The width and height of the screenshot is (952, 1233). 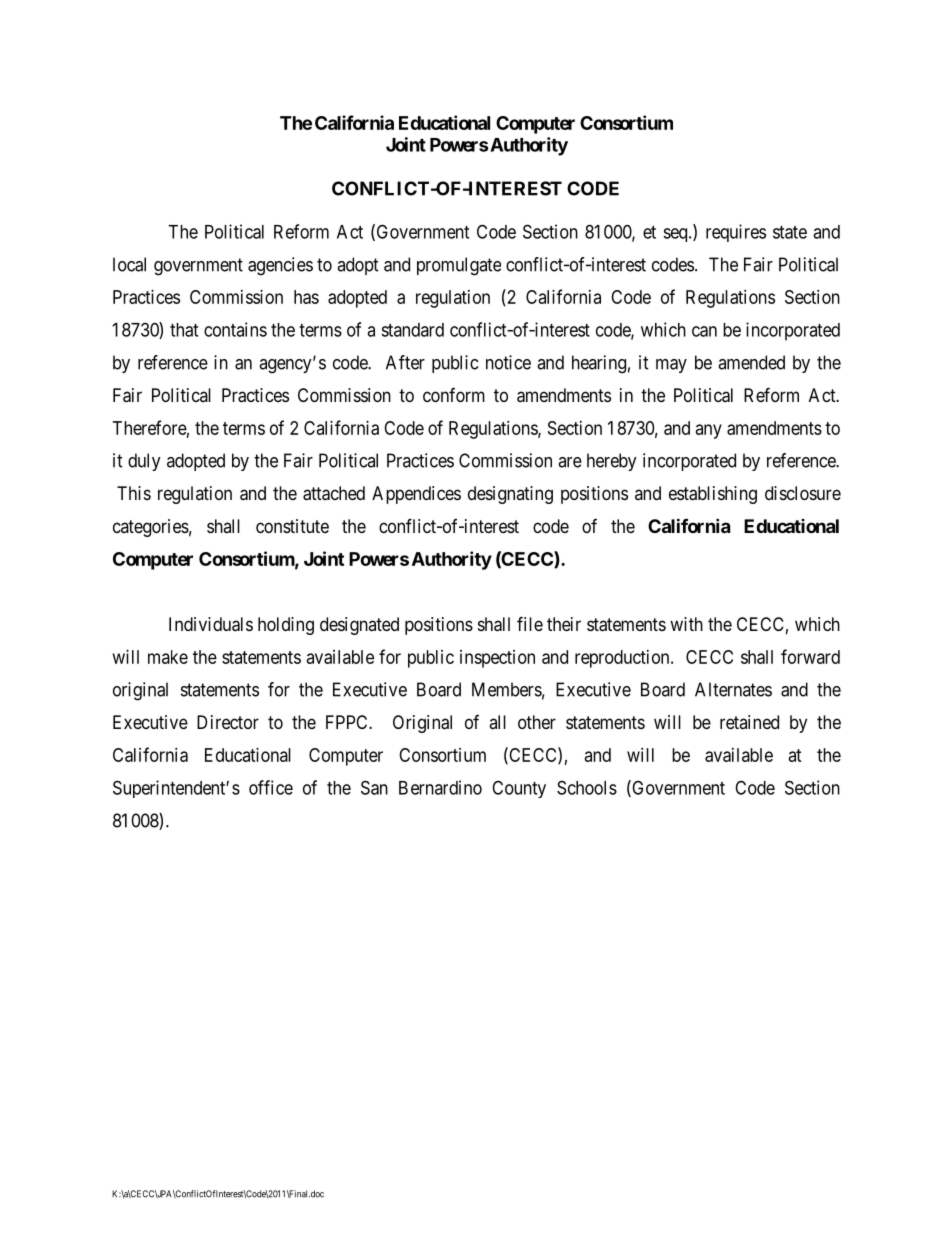 I want to click on inspection, so click(x=497, y=659).
